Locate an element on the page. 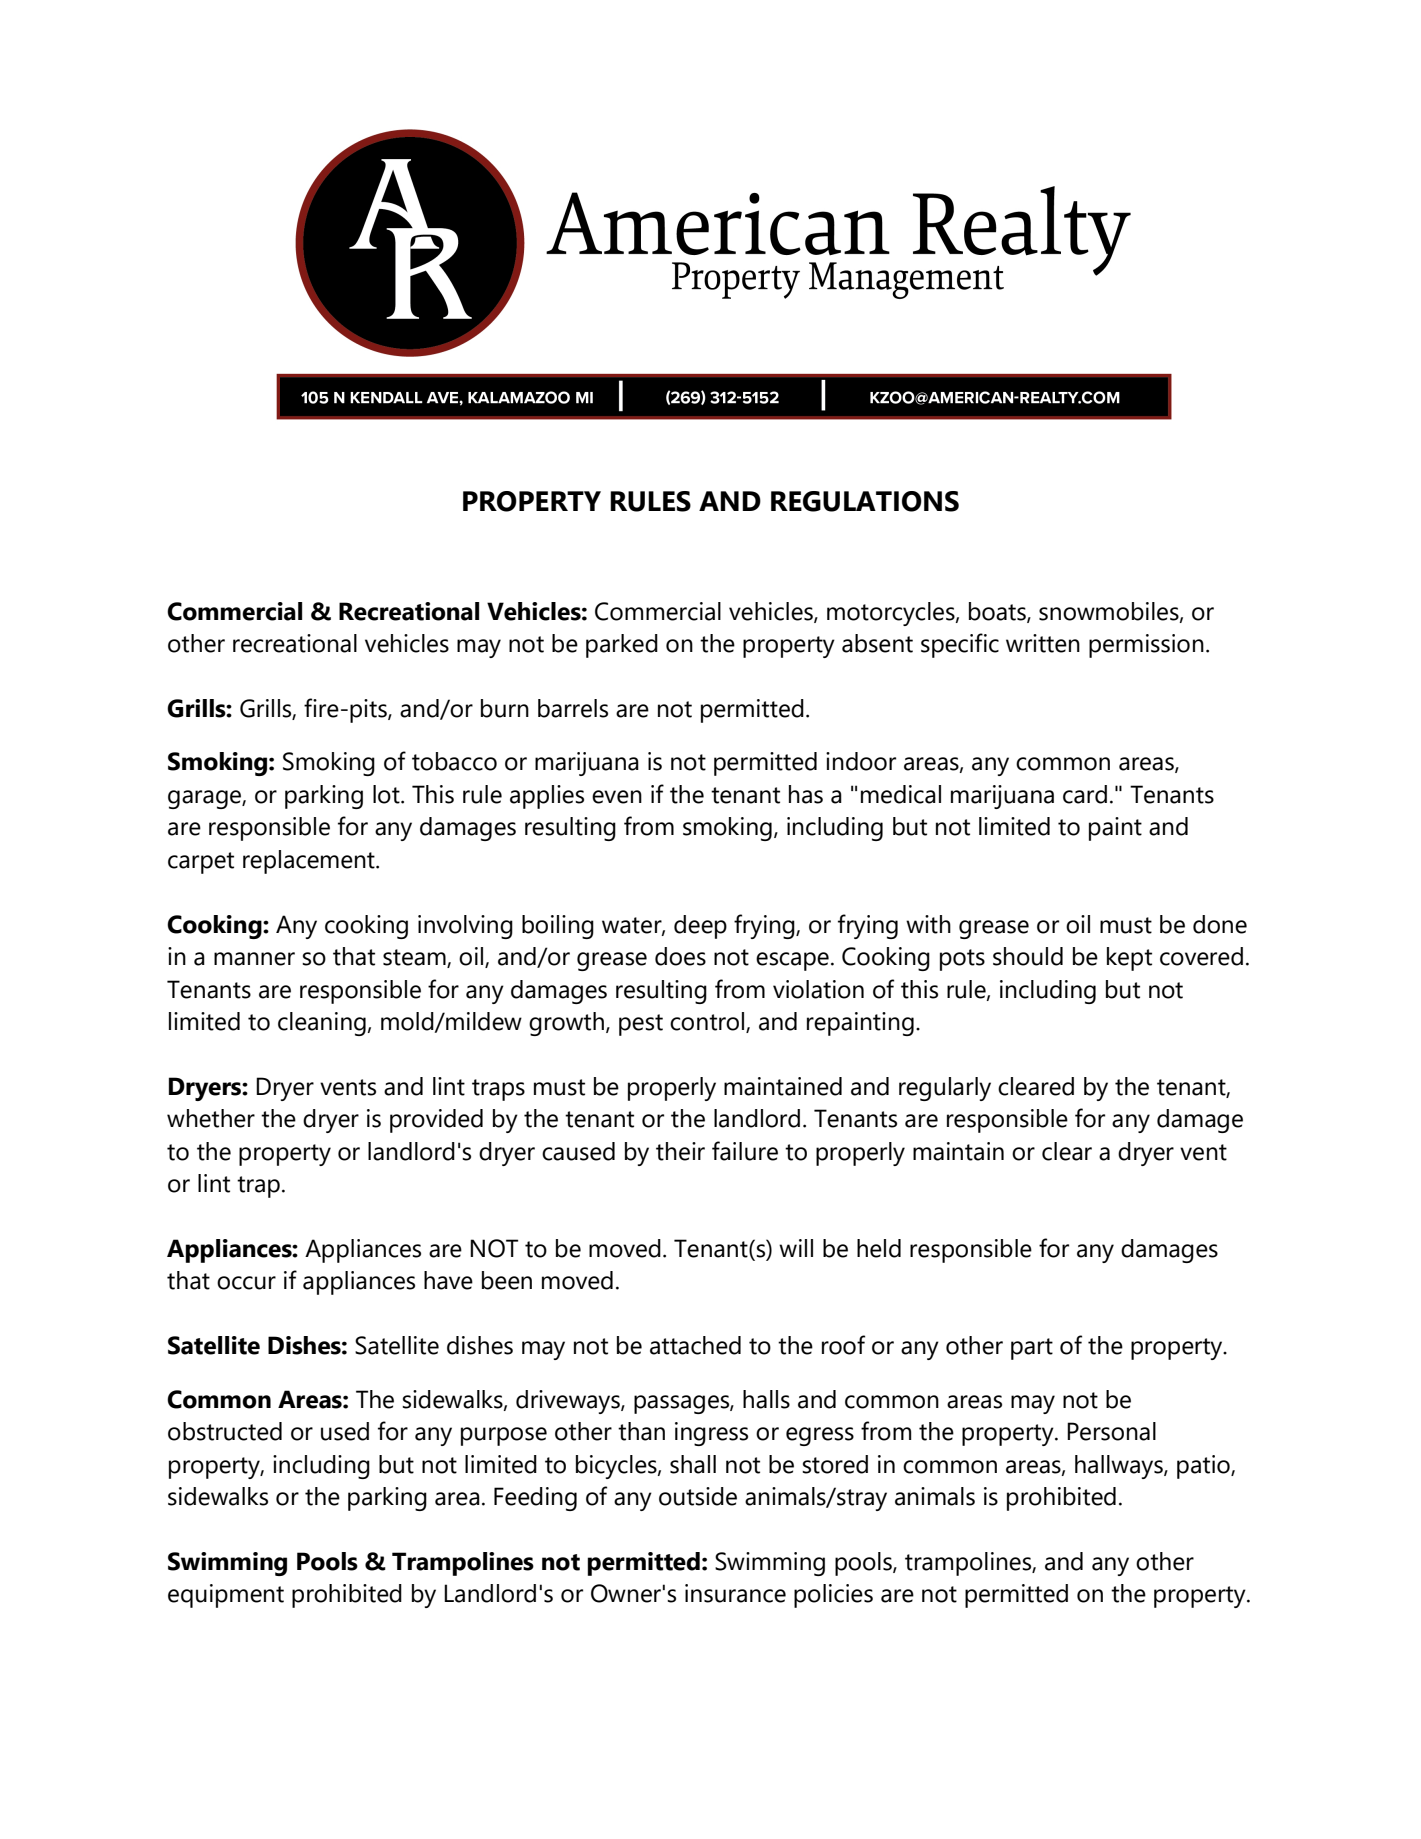 The width and height of the page is (1421, 1839). control is located at coordinates (708, 1022).
